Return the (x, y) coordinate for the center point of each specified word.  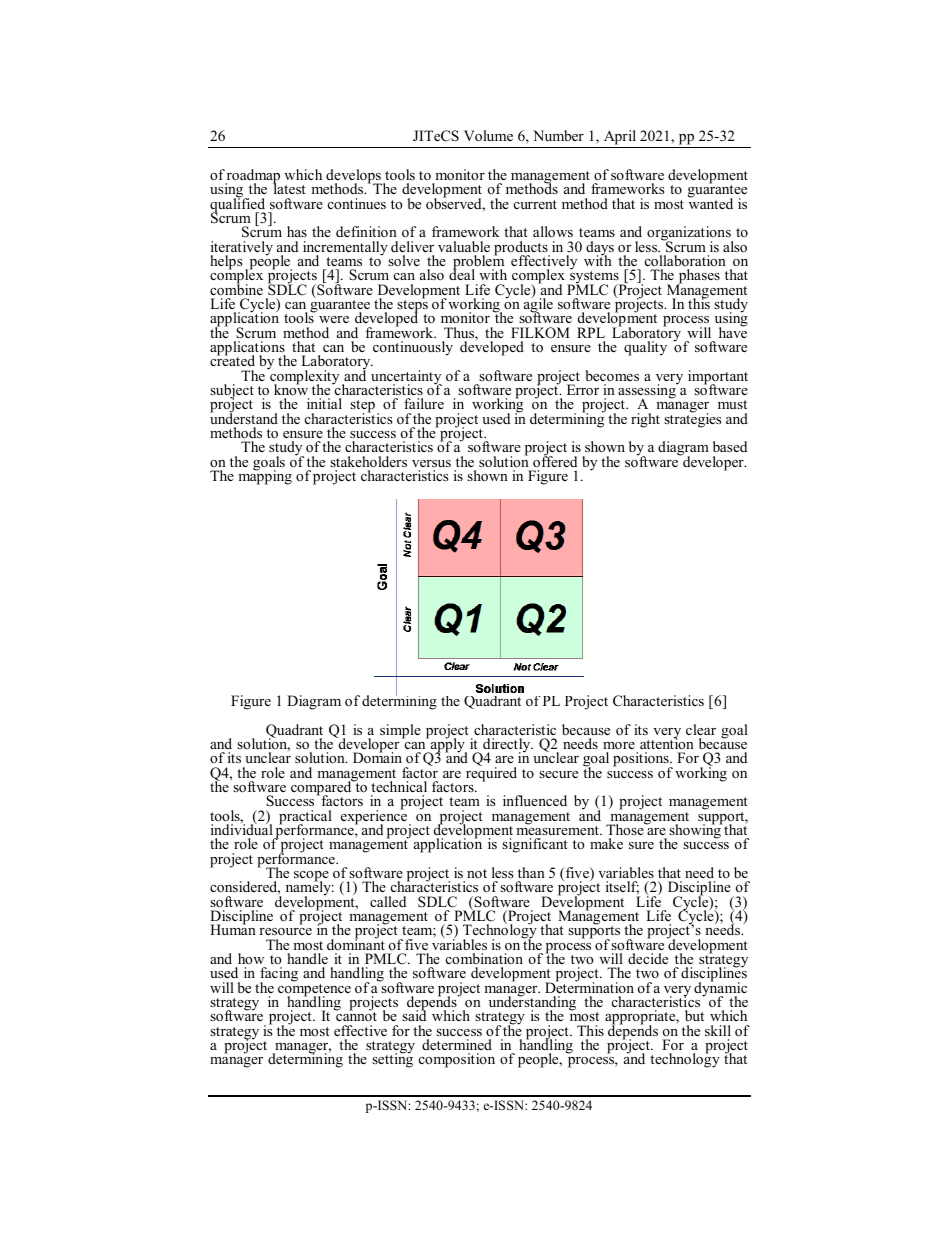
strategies (692, 419)
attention (667, 742)
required (491, 773)
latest (289, 188)
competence (314, 990)
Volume (488, 136)
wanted (710, 202)
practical (305, 818)
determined (457, 1044)
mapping (265, 476)
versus (431, 463)
